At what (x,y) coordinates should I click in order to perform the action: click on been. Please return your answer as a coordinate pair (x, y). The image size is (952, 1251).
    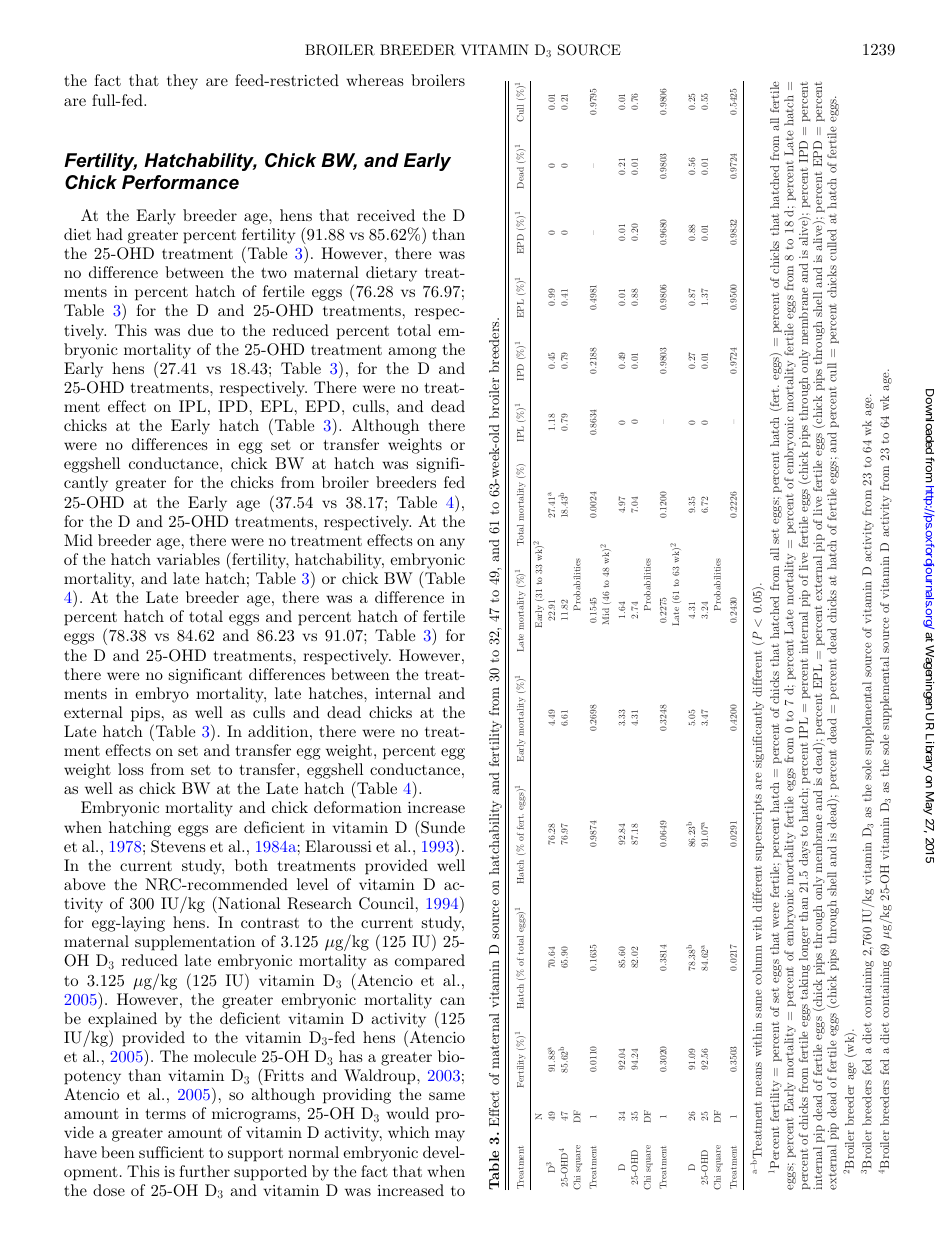
    Looking at the image, I should click on (118, 1152).
